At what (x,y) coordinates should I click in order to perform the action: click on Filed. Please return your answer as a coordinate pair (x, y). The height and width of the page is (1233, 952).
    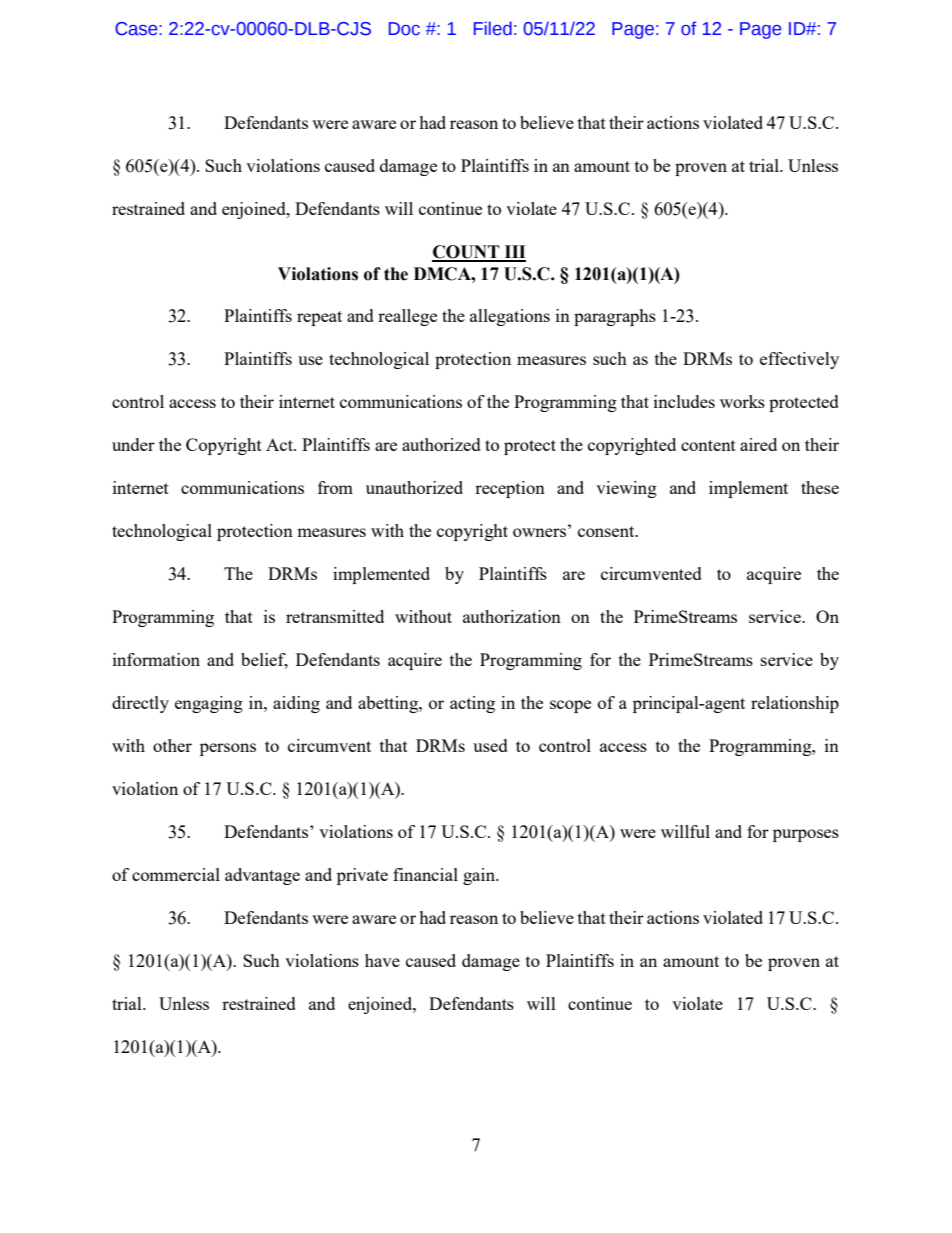
    Looking at the image, I should click on (493, 28).
